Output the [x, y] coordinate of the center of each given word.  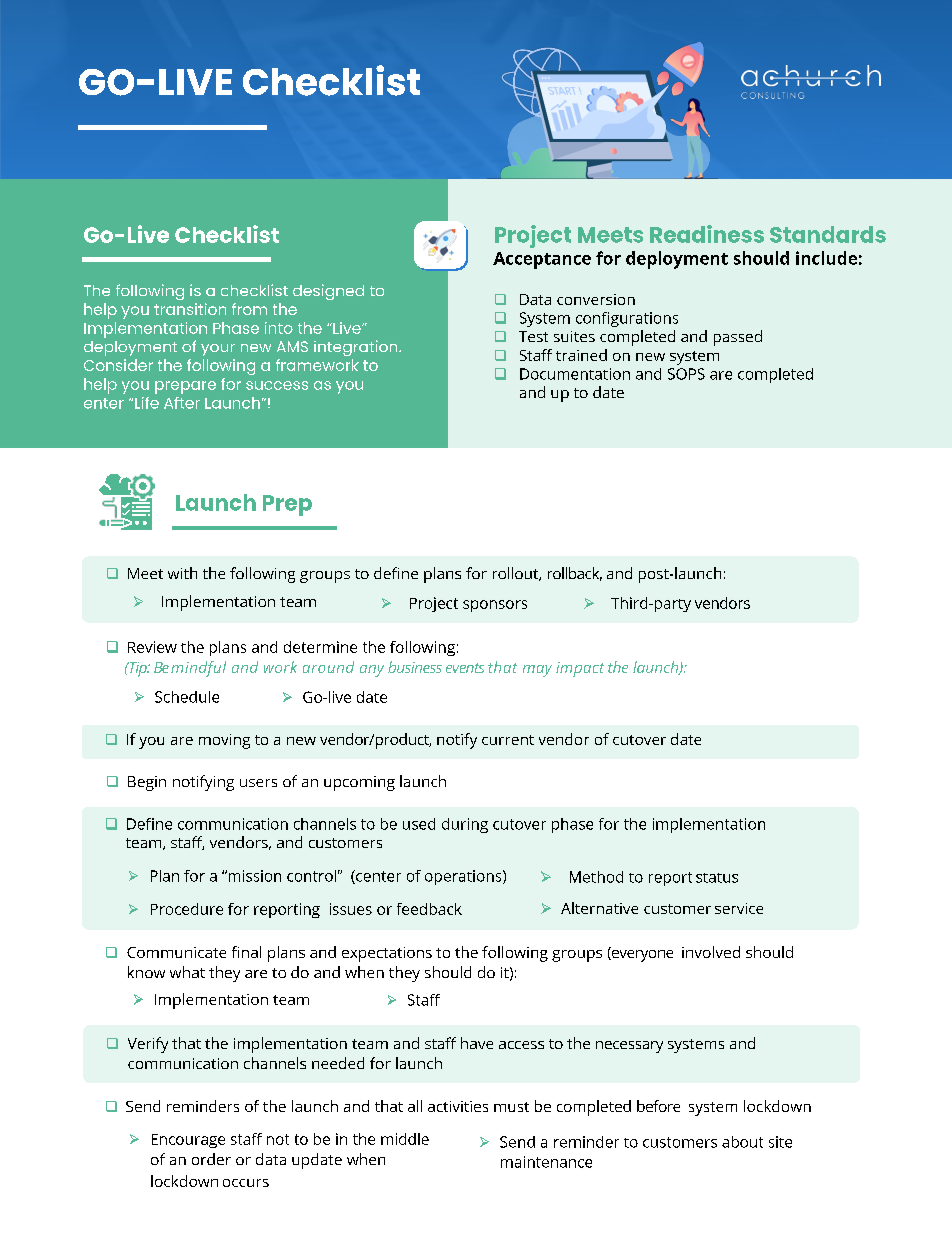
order [211, 1159]
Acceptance [542, 260]
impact [580, 669]
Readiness [707, 234]
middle [405, 1139]
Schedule [187, 697]
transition [190, 309]
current [508, 740]
